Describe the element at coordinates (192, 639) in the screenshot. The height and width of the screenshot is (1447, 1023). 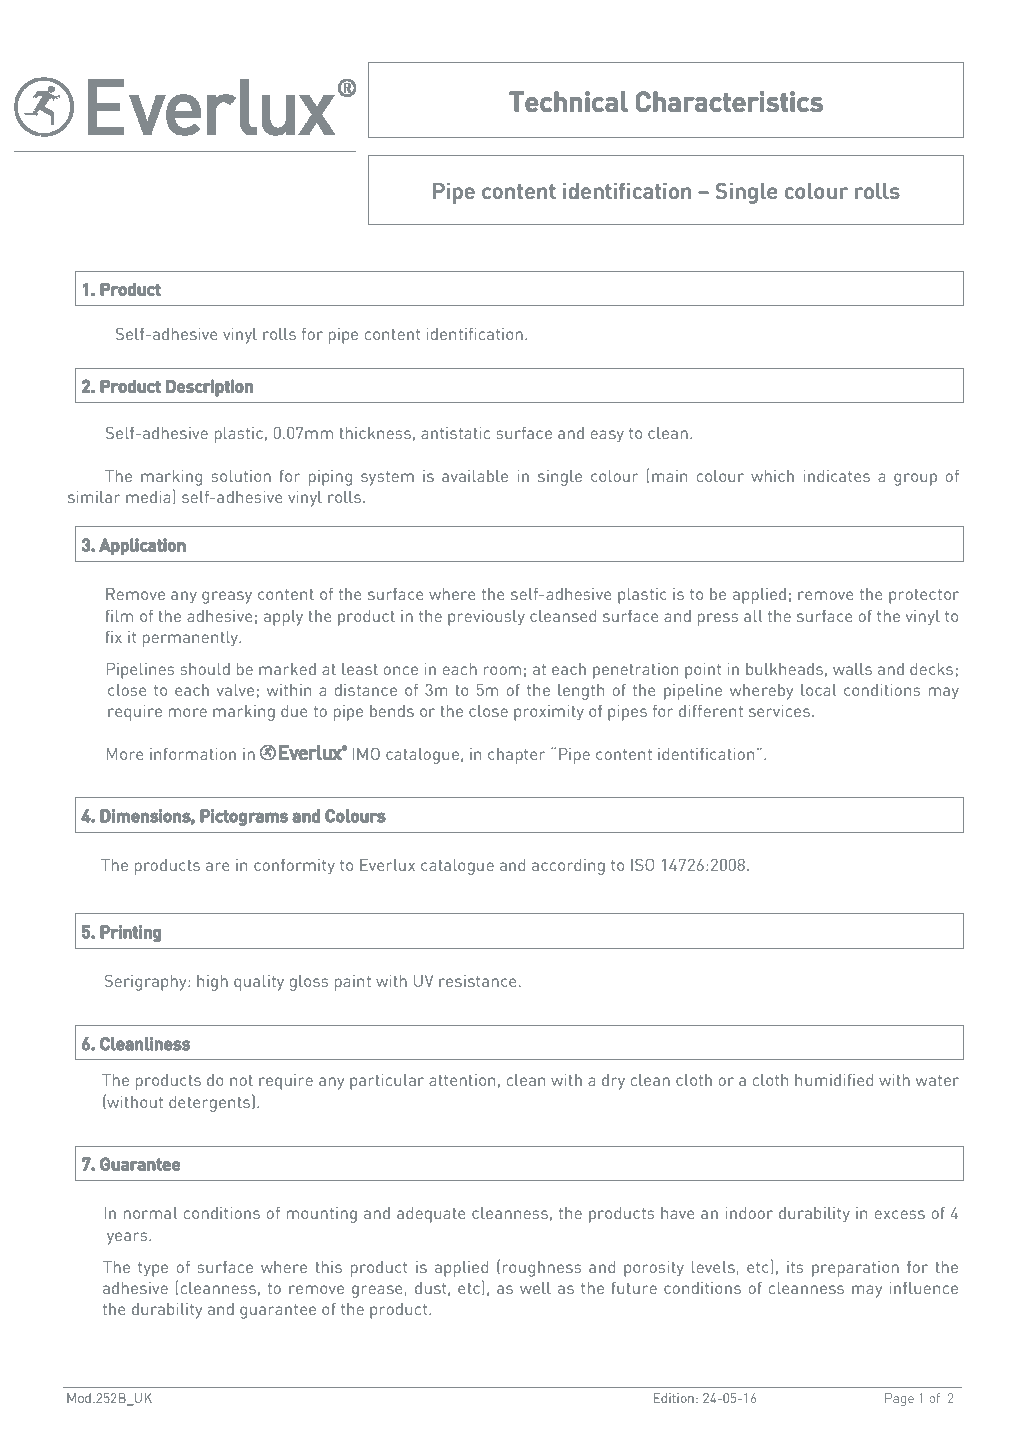
I see `permanently` at that location.
